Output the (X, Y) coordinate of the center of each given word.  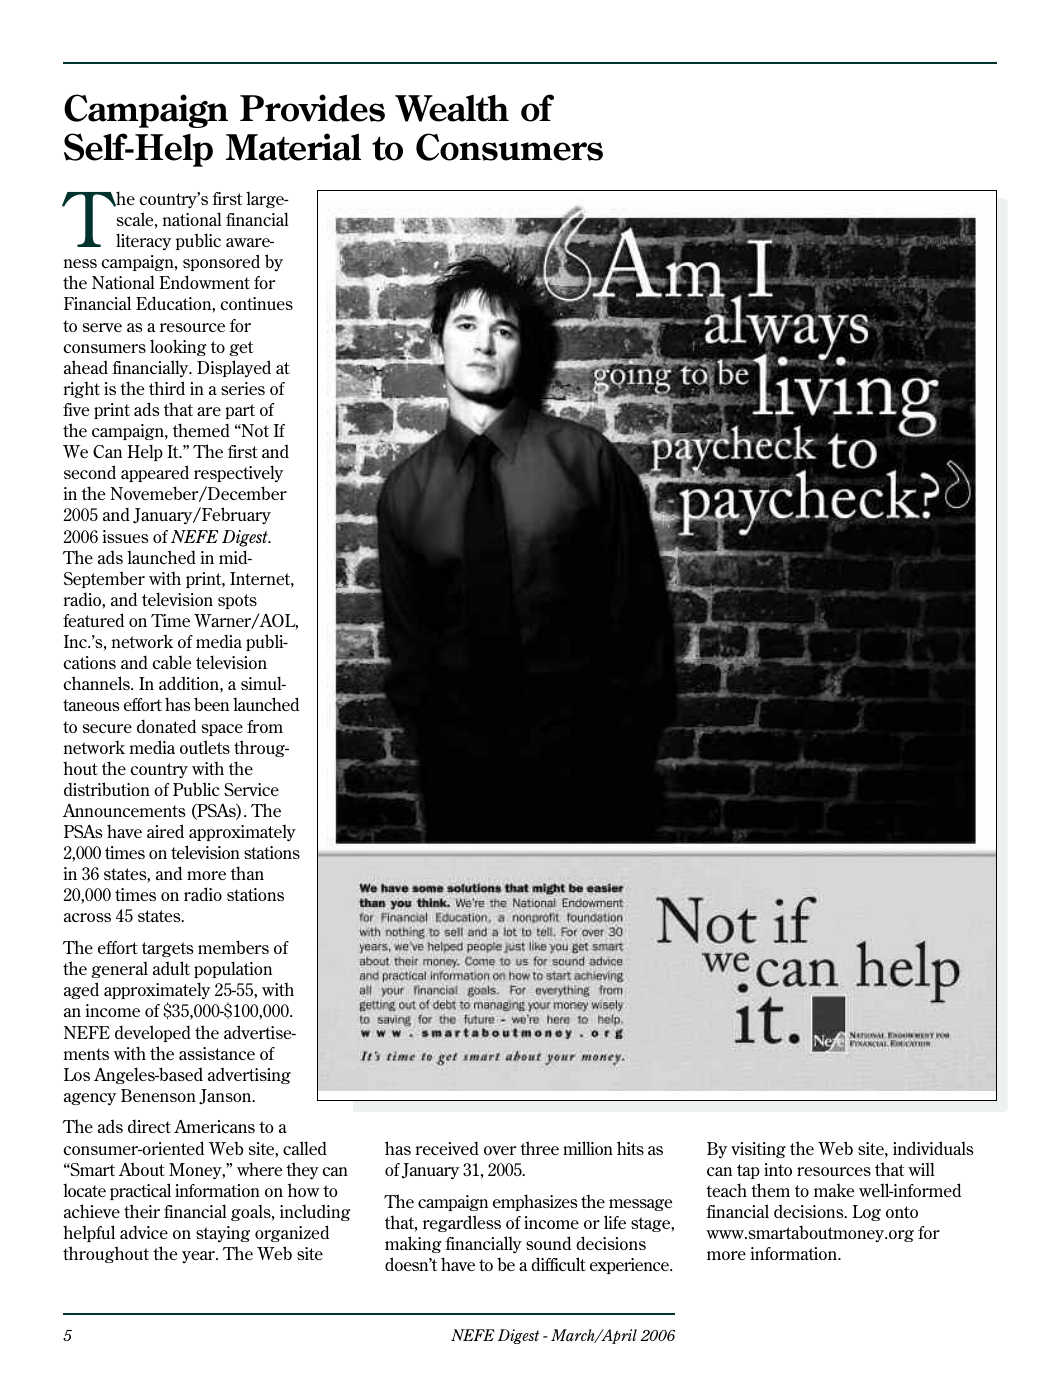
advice (144, 1232)
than (247, 873)
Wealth (452, 108)
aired (165, 831)
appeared (155, 473)
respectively (239, 474)
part (240, 411)
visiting (758, 1150)
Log (866, 1213)
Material (293, 147)
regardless (462, 1223)
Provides (312, 108)
